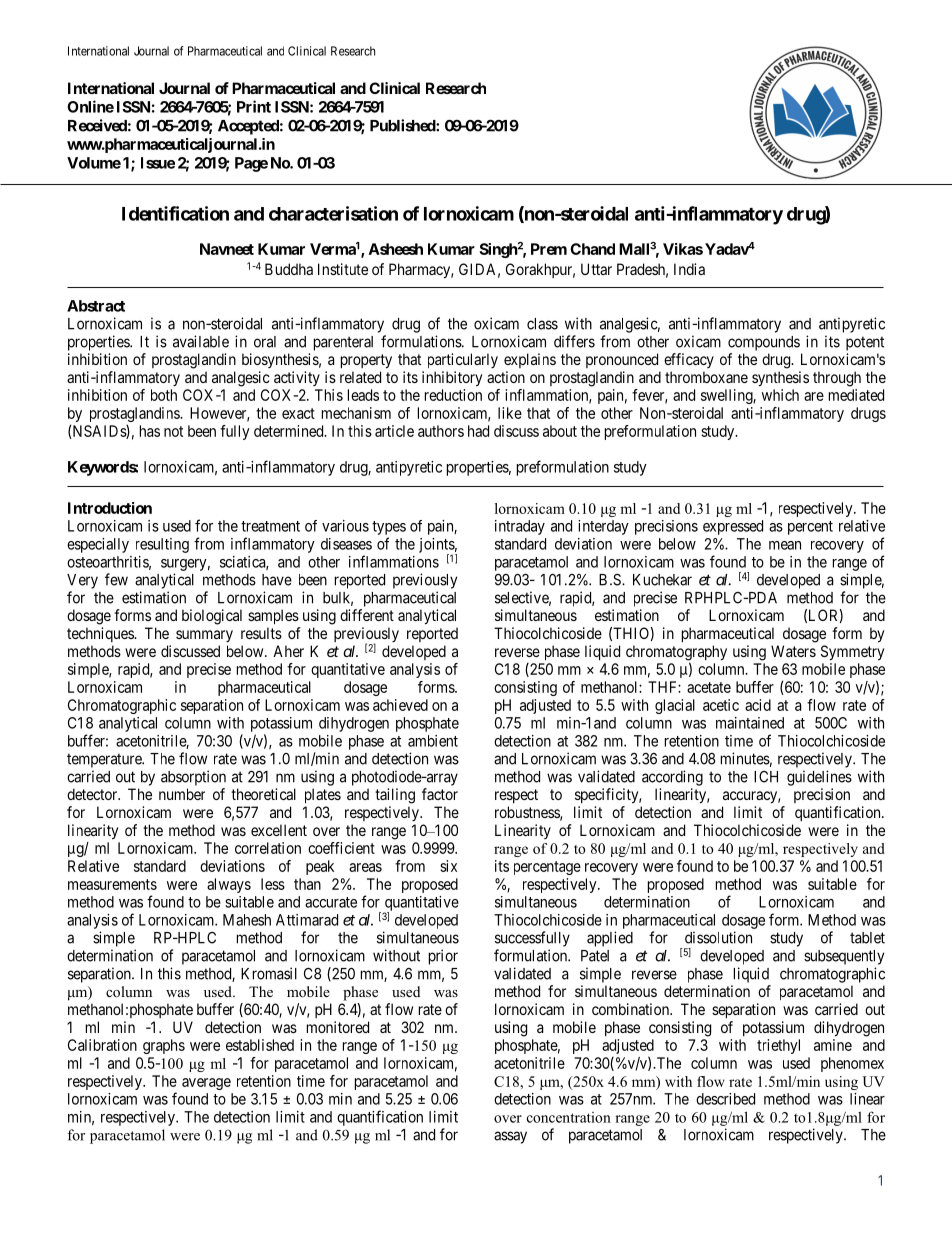 The width and height of the screenshot is (952, 1233). Describe the element at coordinates (367, 615) in the screenshot. I see `different` at that location.
